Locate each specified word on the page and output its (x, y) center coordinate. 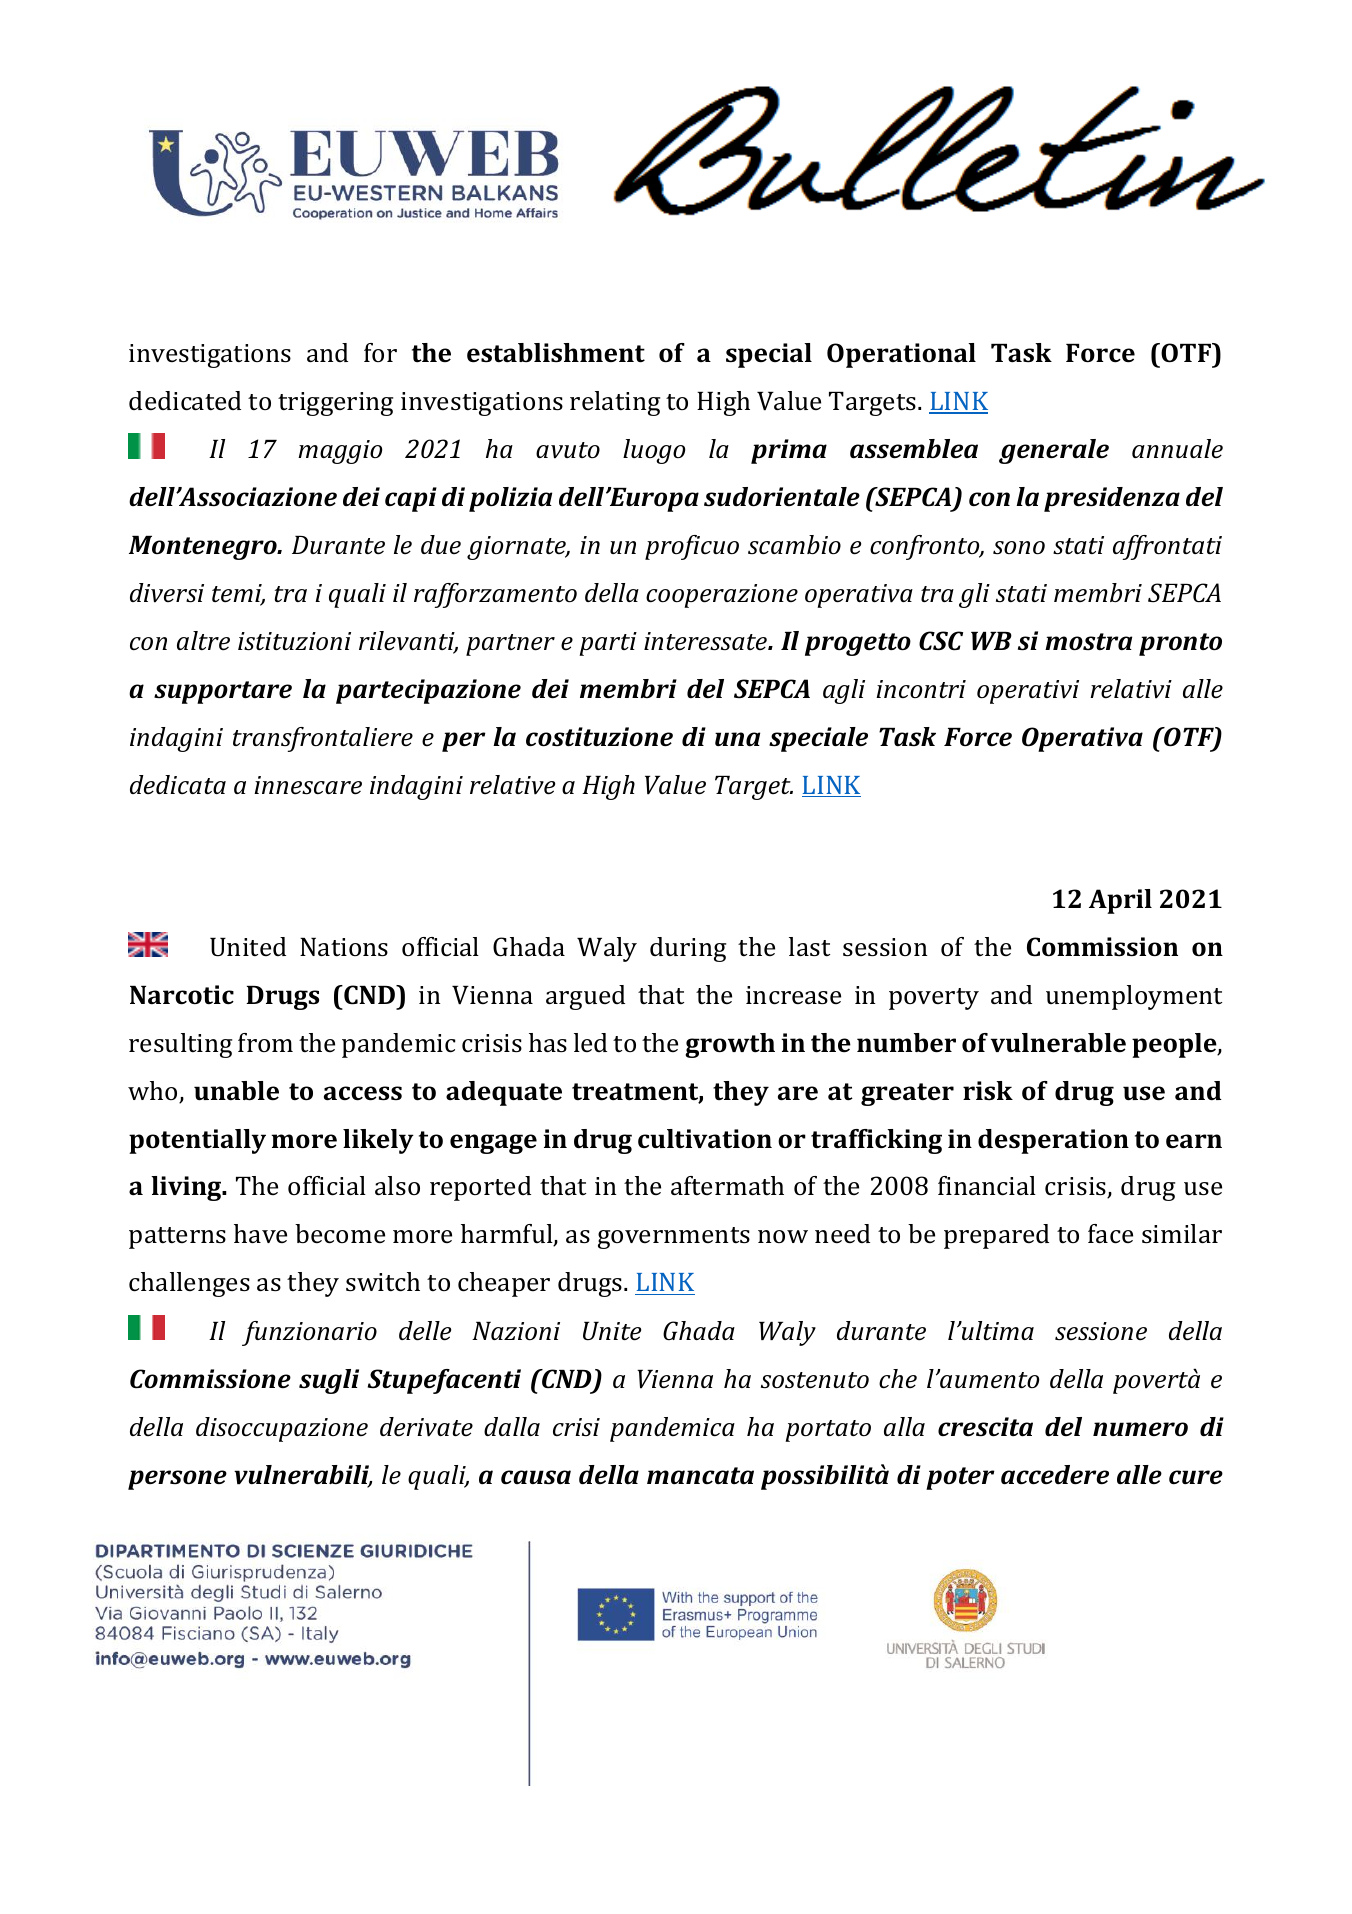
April (1120, 901)
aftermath (727, 1186)
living (187, 1188)
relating (615, 403)
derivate (426, 1427)
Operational (901, 355)
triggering (335, 404)
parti (608, 644)
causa (536, 1477)
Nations (344, 947)
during (688, 949)
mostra (1088, 642)
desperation (1053, 1141)
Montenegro (204, 548)
